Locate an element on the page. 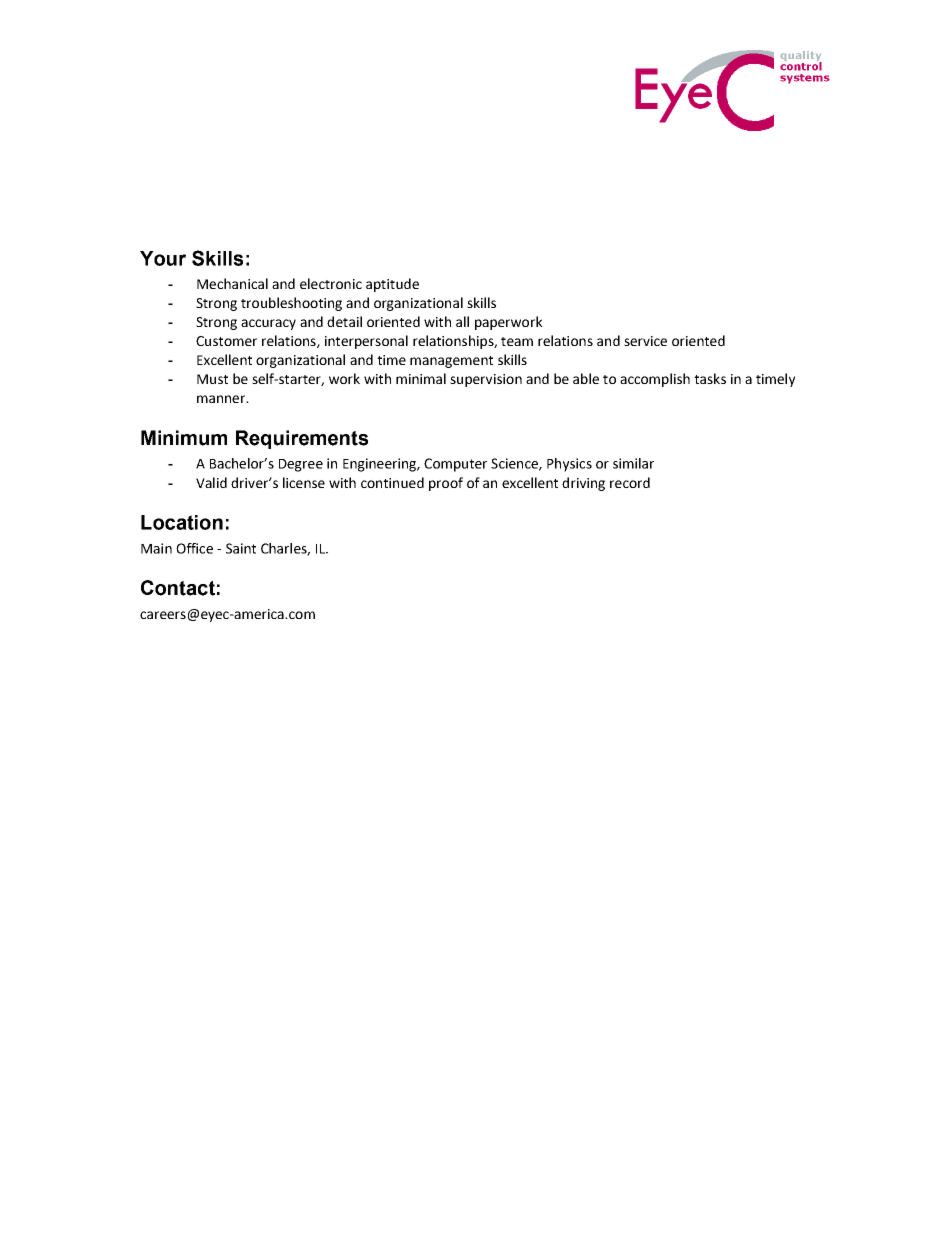 The width and height of the page is (952, 1233). aptitude is located at coordinates (392, 285).
